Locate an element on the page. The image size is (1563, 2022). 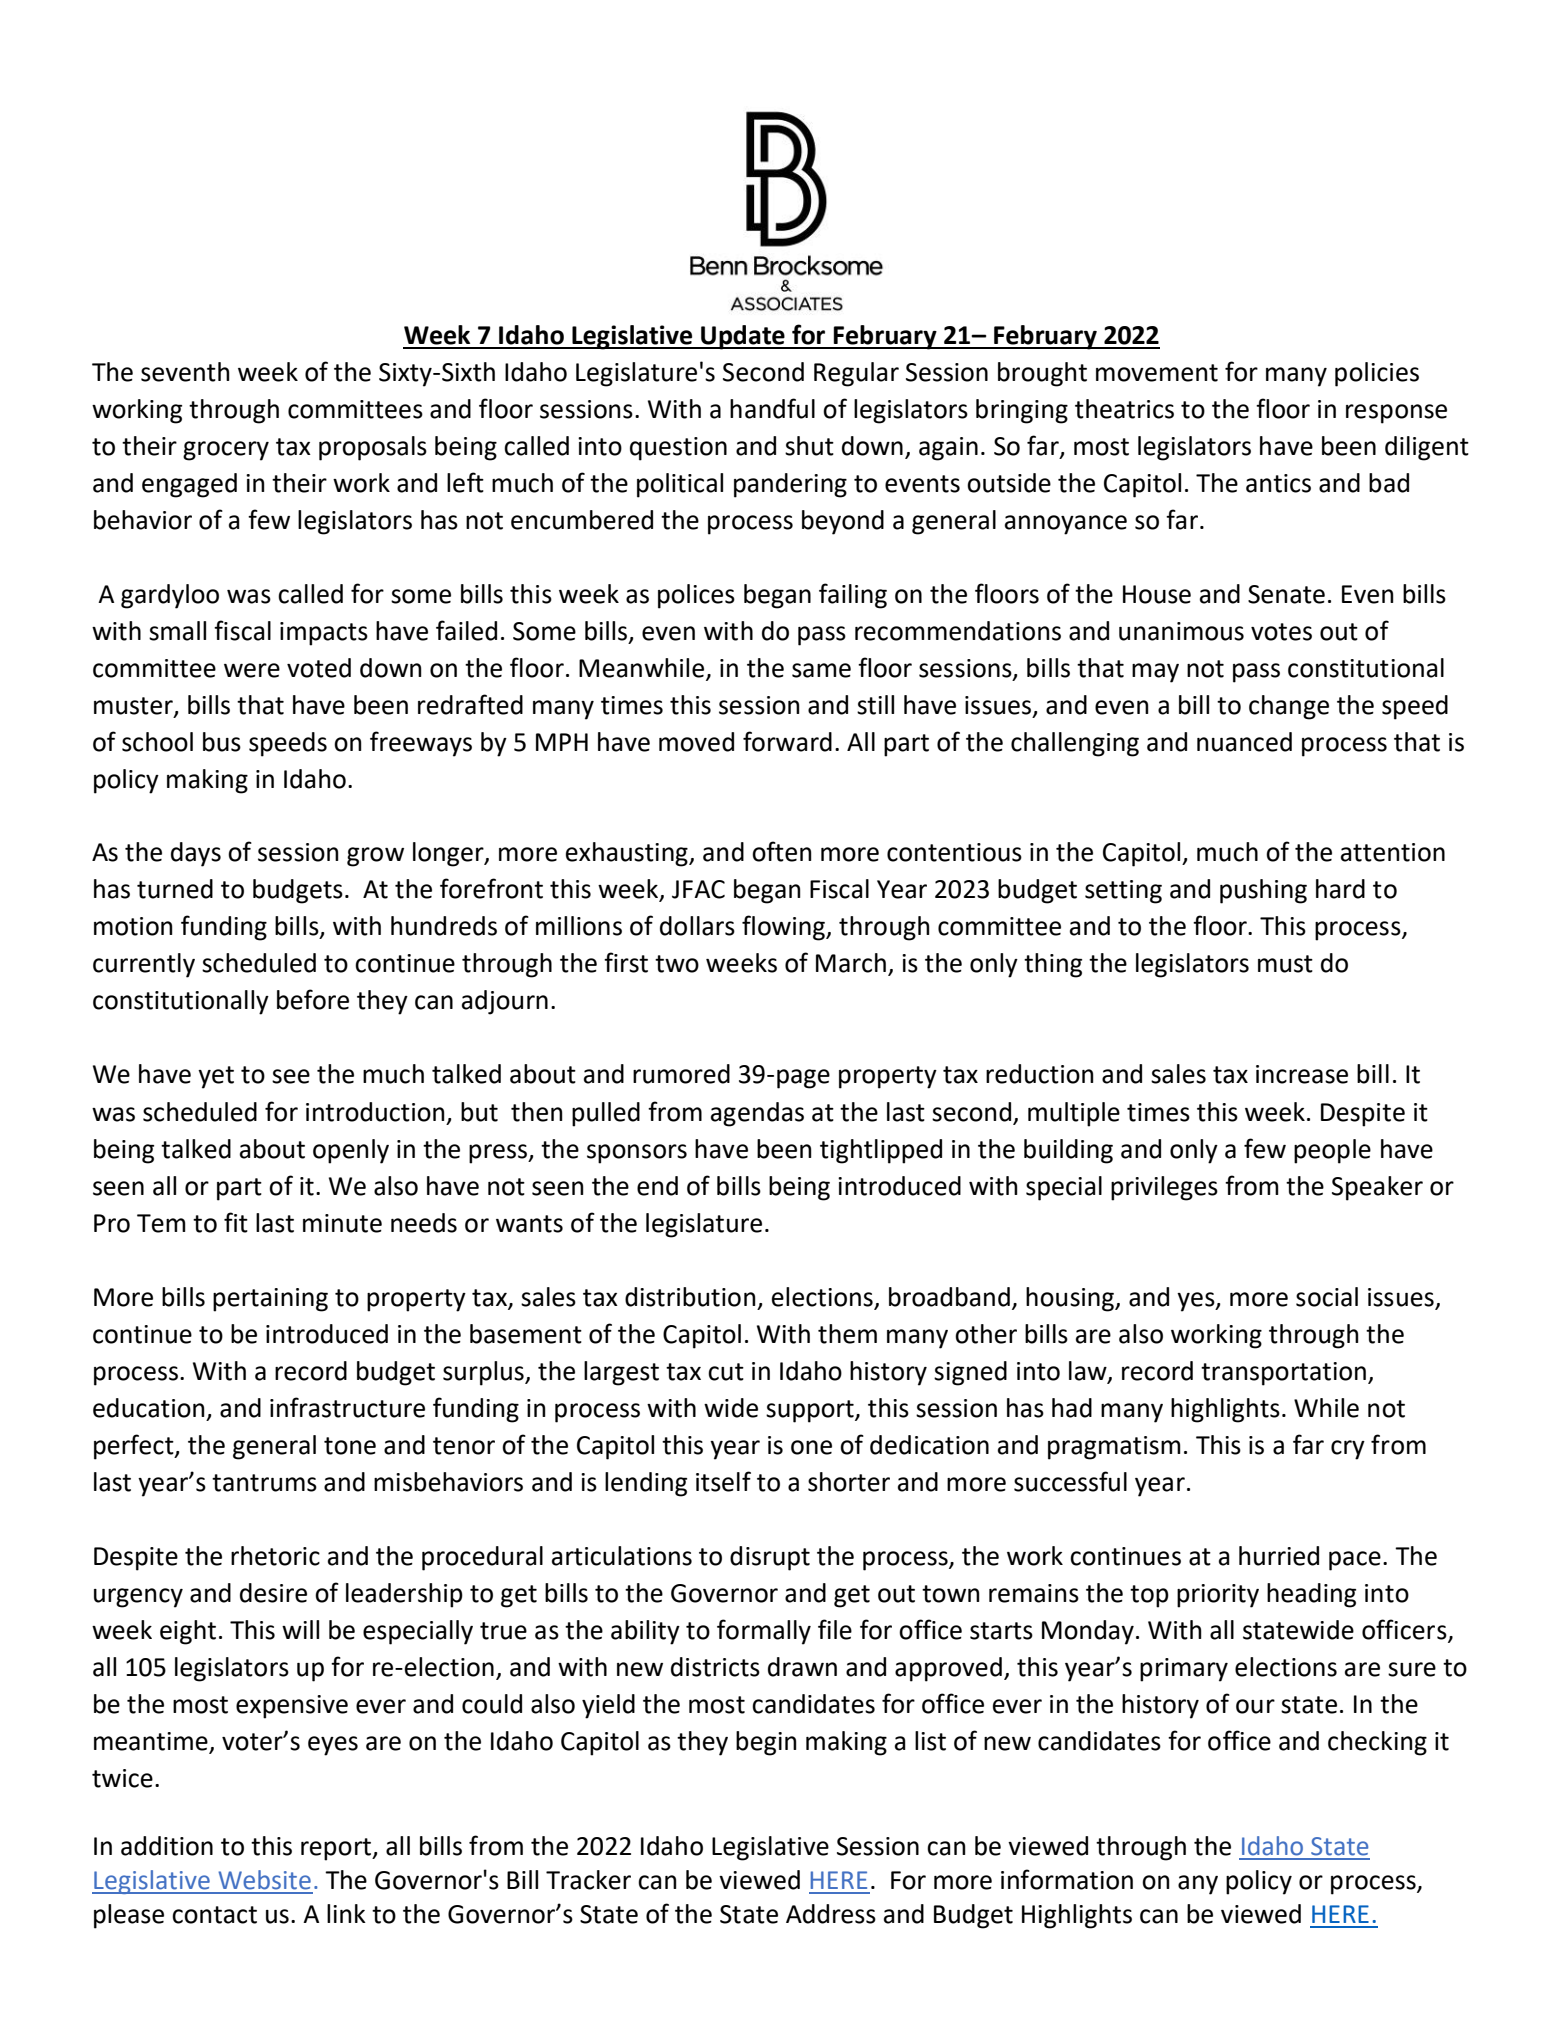
often is located at coordinates (782, 851).
